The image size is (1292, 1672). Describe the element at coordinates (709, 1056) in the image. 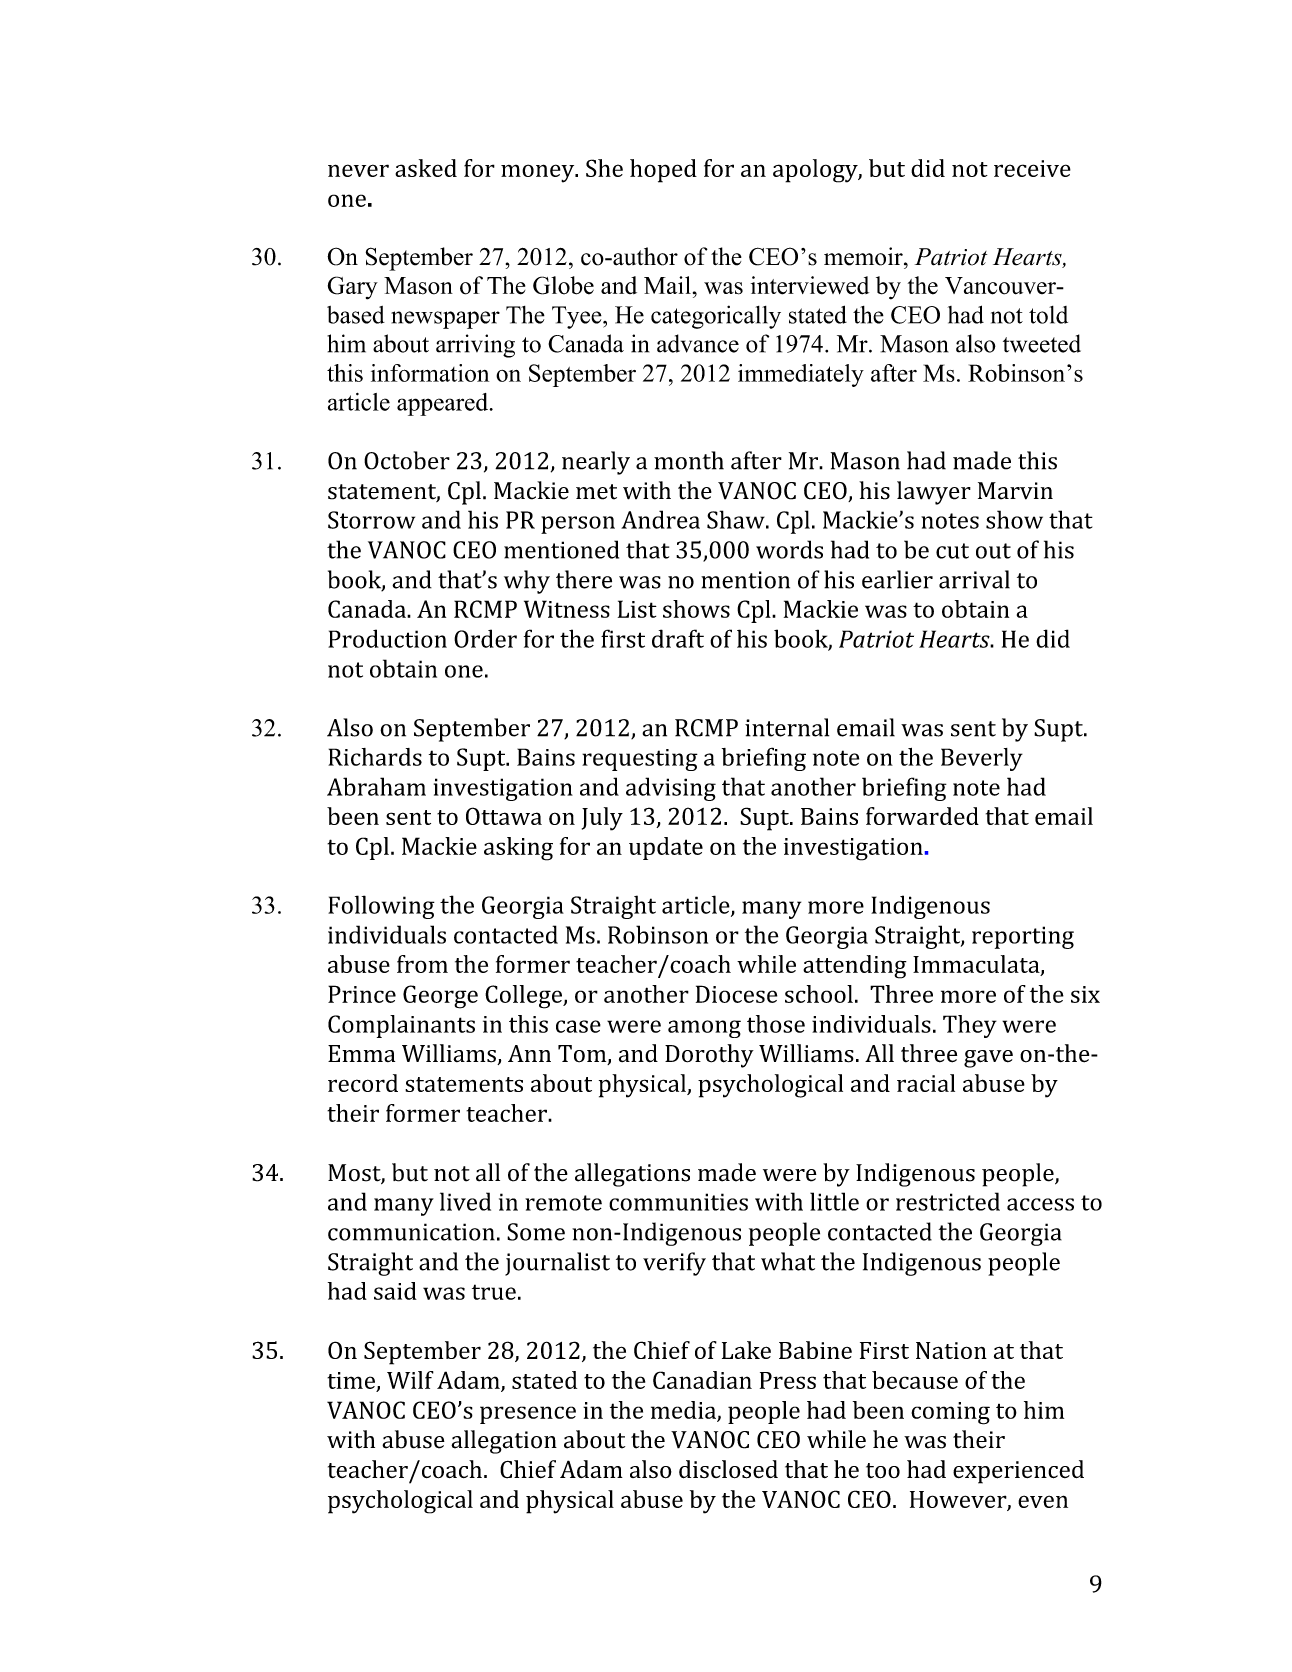

I see `Dorothy` at that location.
